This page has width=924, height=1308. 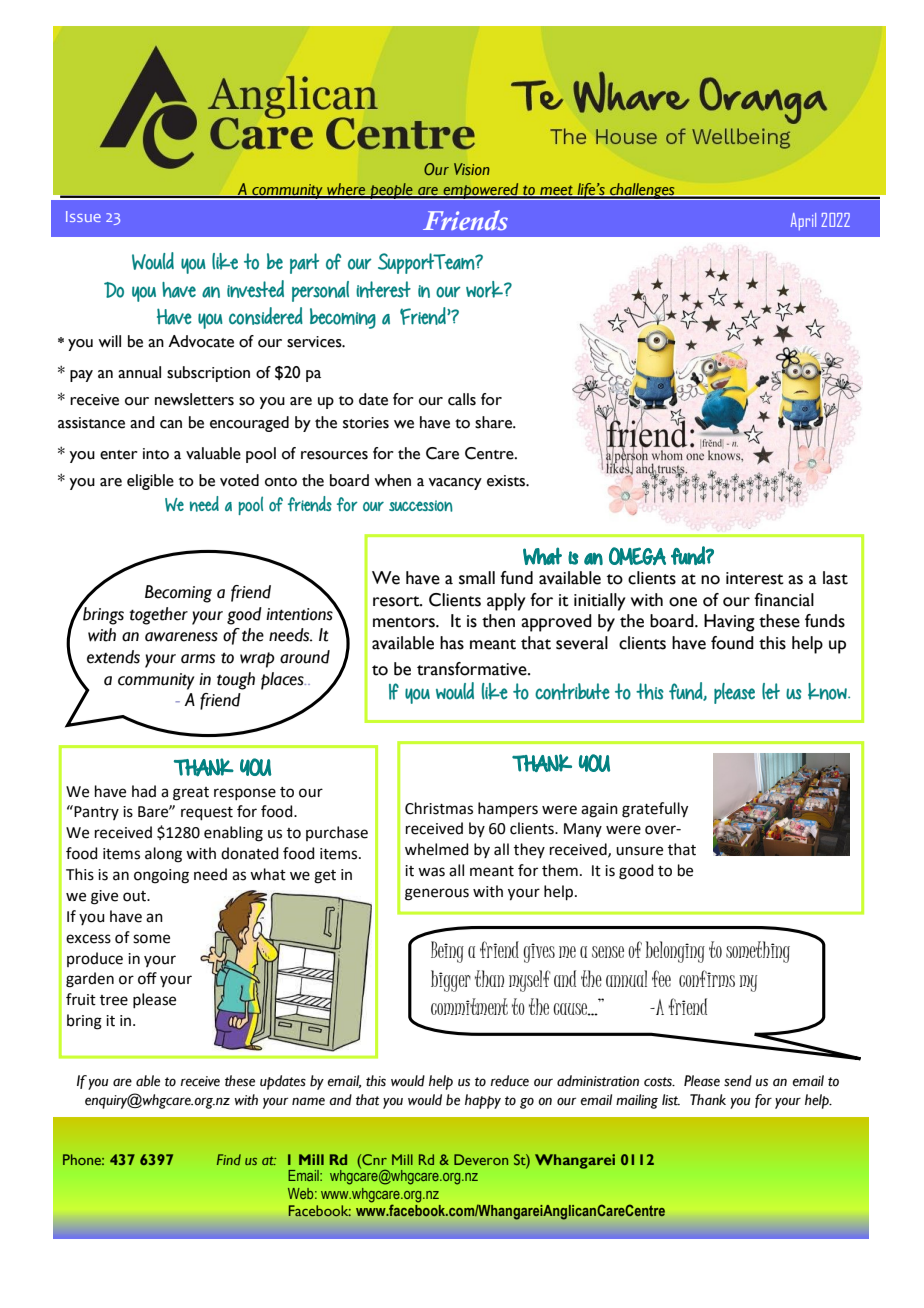 I want to click on Vision, so click(x=472, y=169).
